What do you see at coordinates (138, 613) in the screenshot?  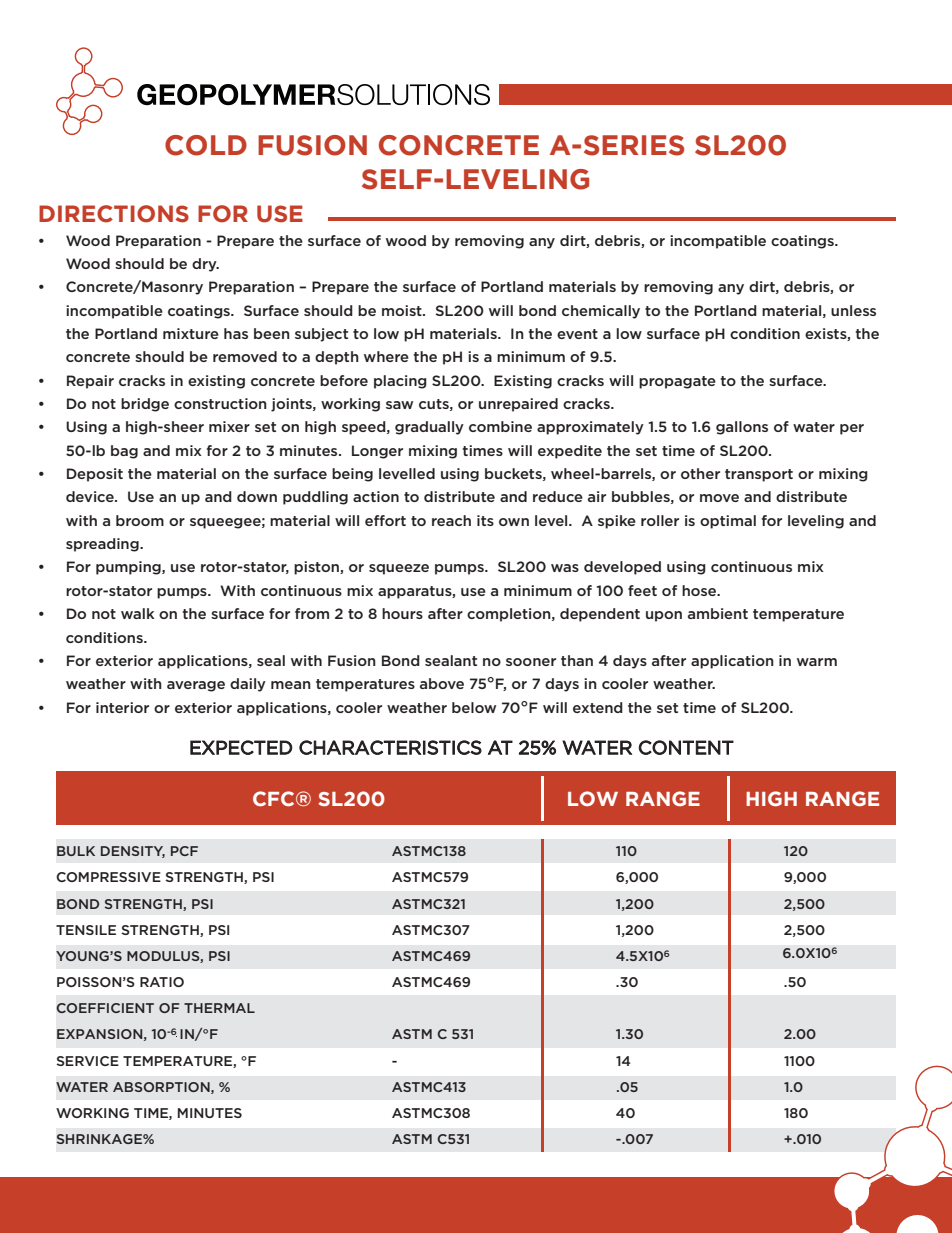 I see `walk` at bounding box center [138, 613].
